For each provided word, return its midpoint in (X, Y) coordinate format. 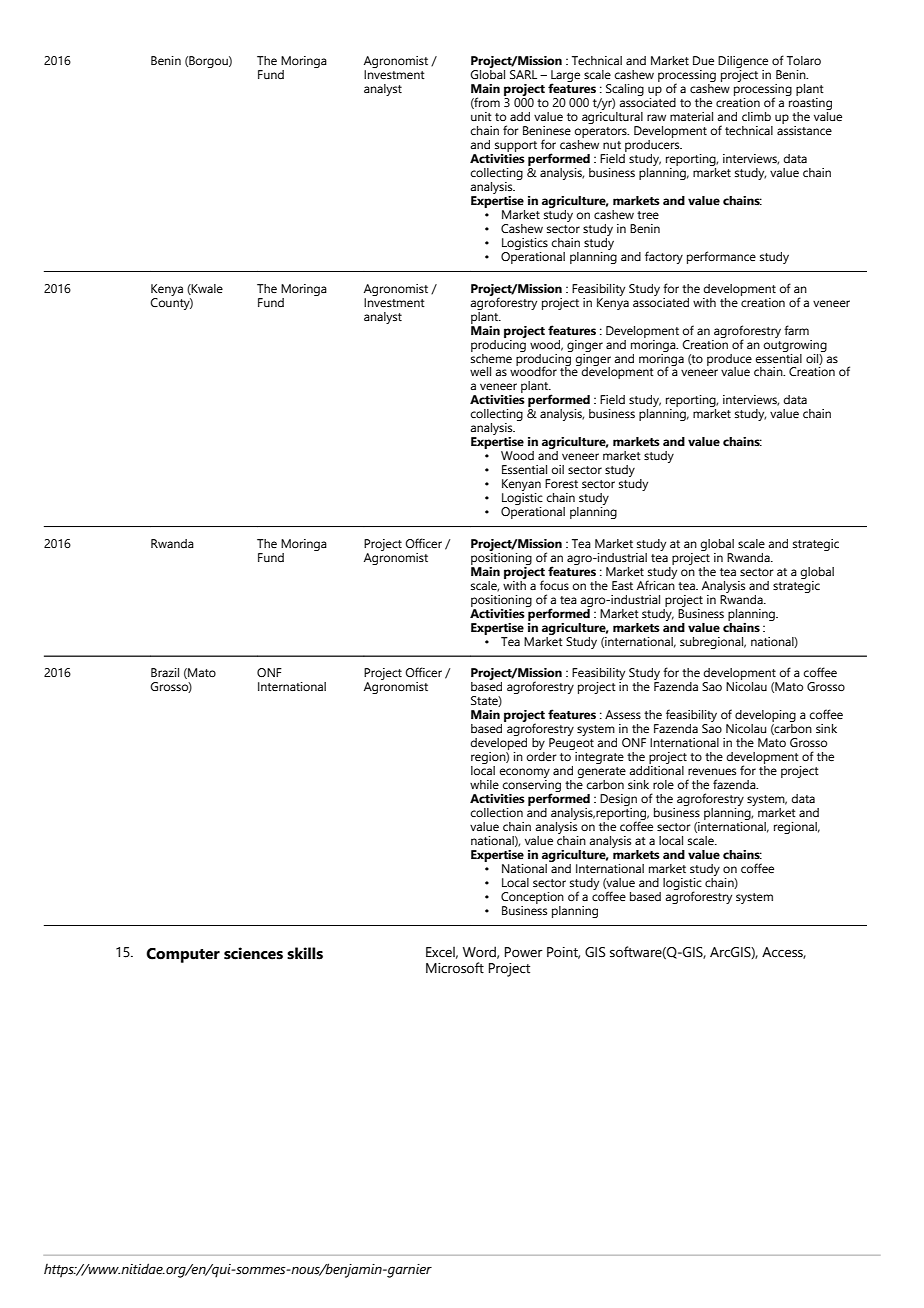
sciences (253, 953)
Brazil (165, 672)
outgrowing (795, 344)
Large (565, 77)
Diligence (743, 63)
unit (481, 116)
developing (764, 717)
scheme (491, 357)
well (480, 371)
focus (554, 585)
